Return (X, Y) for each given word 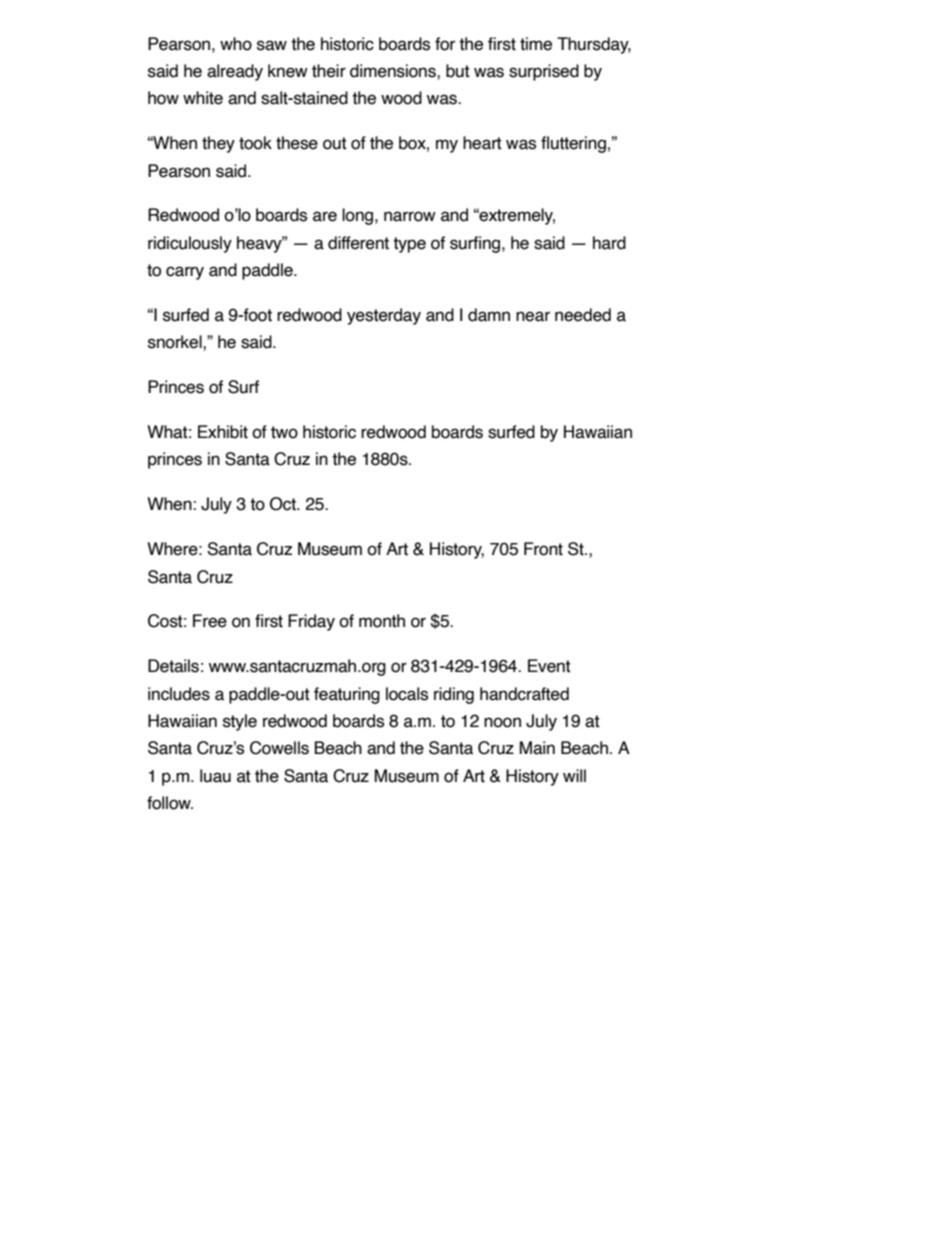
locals (407, 694)
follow (170, 803)
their (329, 71)
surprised (544, 72)
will (574, 775)
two (284, 432)
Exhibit (223, 432)
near (533, 316)
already (235, 72)
